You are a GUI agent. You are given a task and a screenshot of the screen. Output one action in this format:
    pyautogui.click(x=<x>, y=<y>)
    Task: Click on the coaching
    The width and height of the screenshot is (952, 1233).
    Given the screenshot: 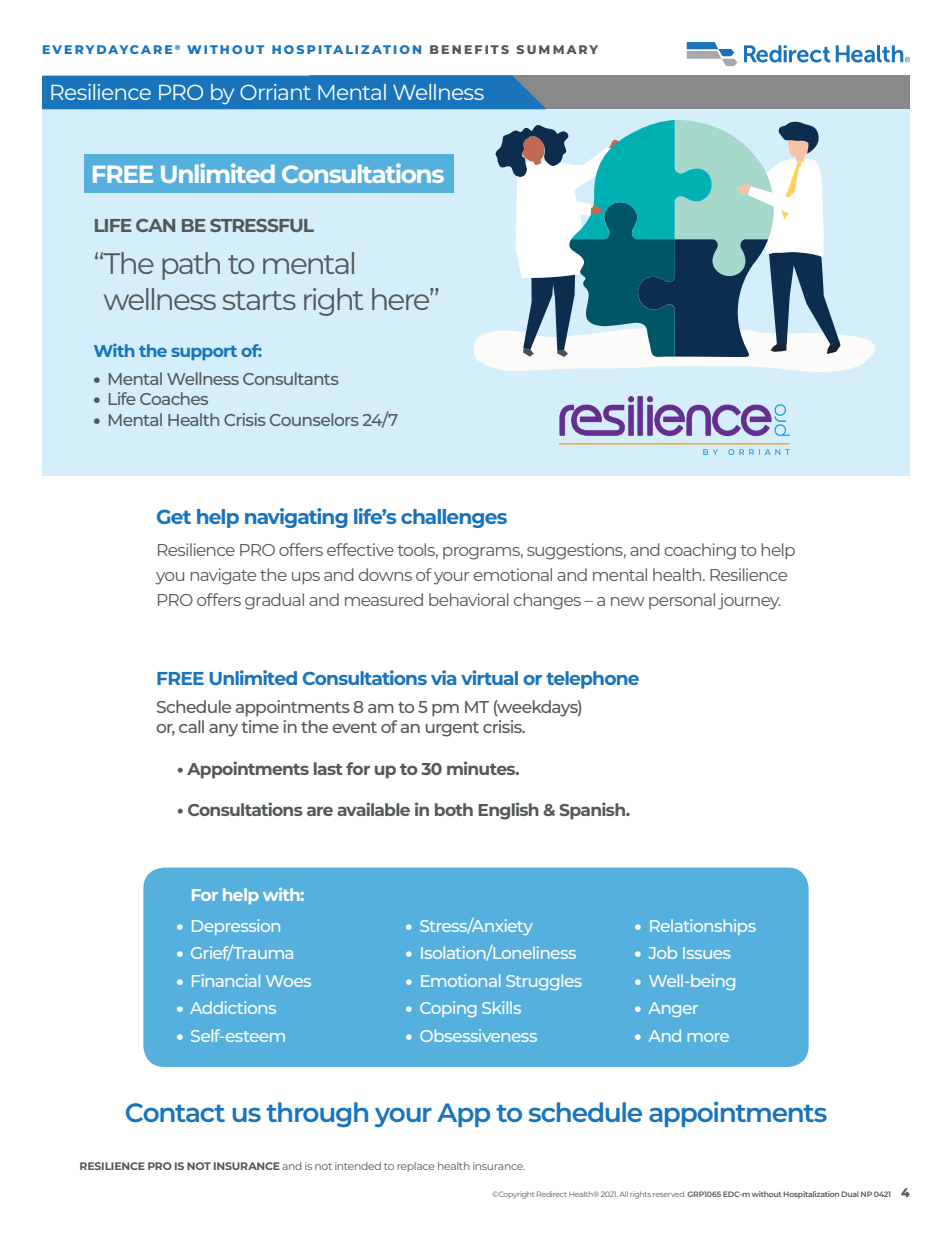 What is the action you would take?
    pyautogui.click(x=700, y=551)
